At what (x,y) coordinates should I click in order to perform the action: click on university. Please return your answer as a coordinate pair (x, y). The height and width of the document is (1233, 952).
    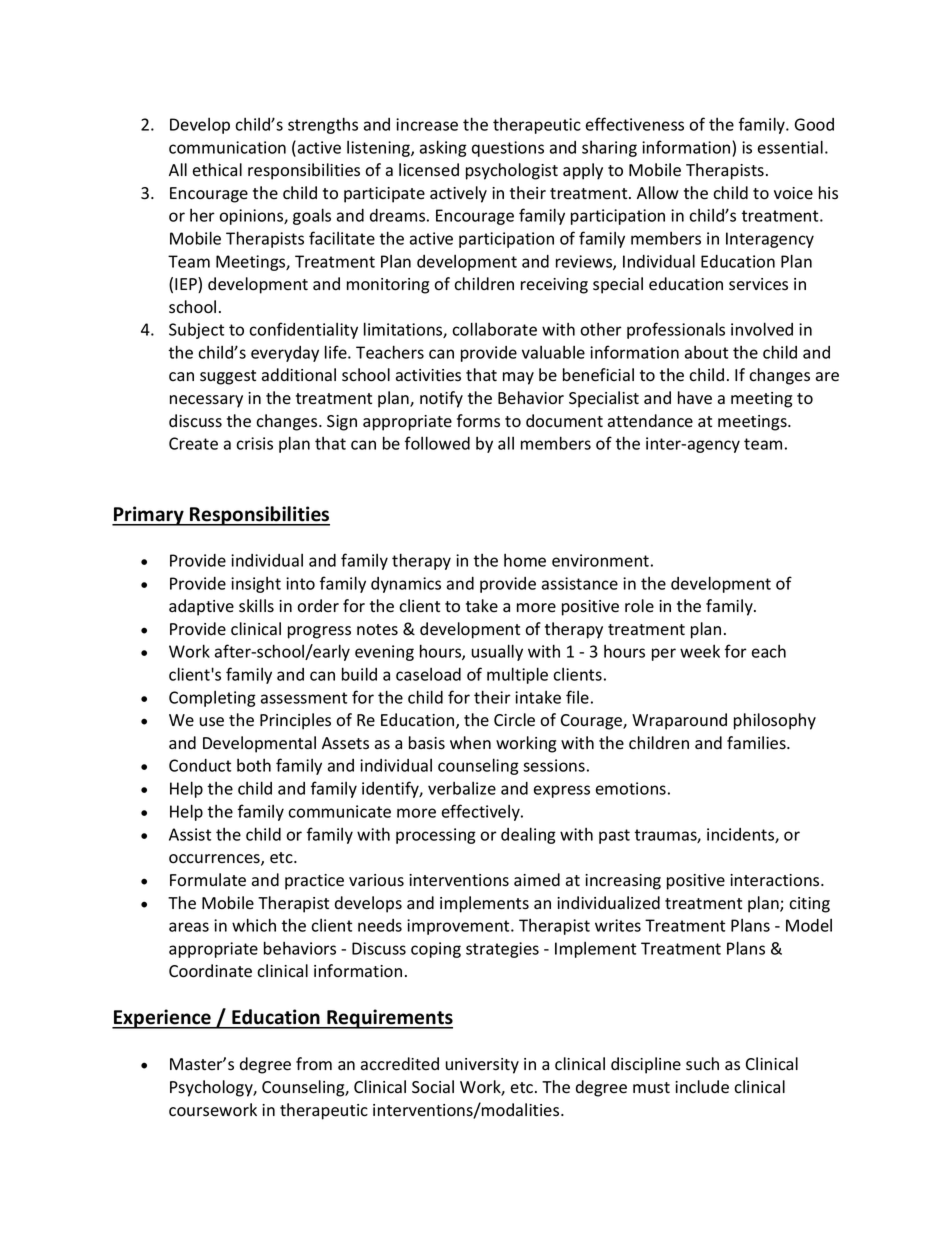
    Looking at the image, I should click on (482, 1066).
